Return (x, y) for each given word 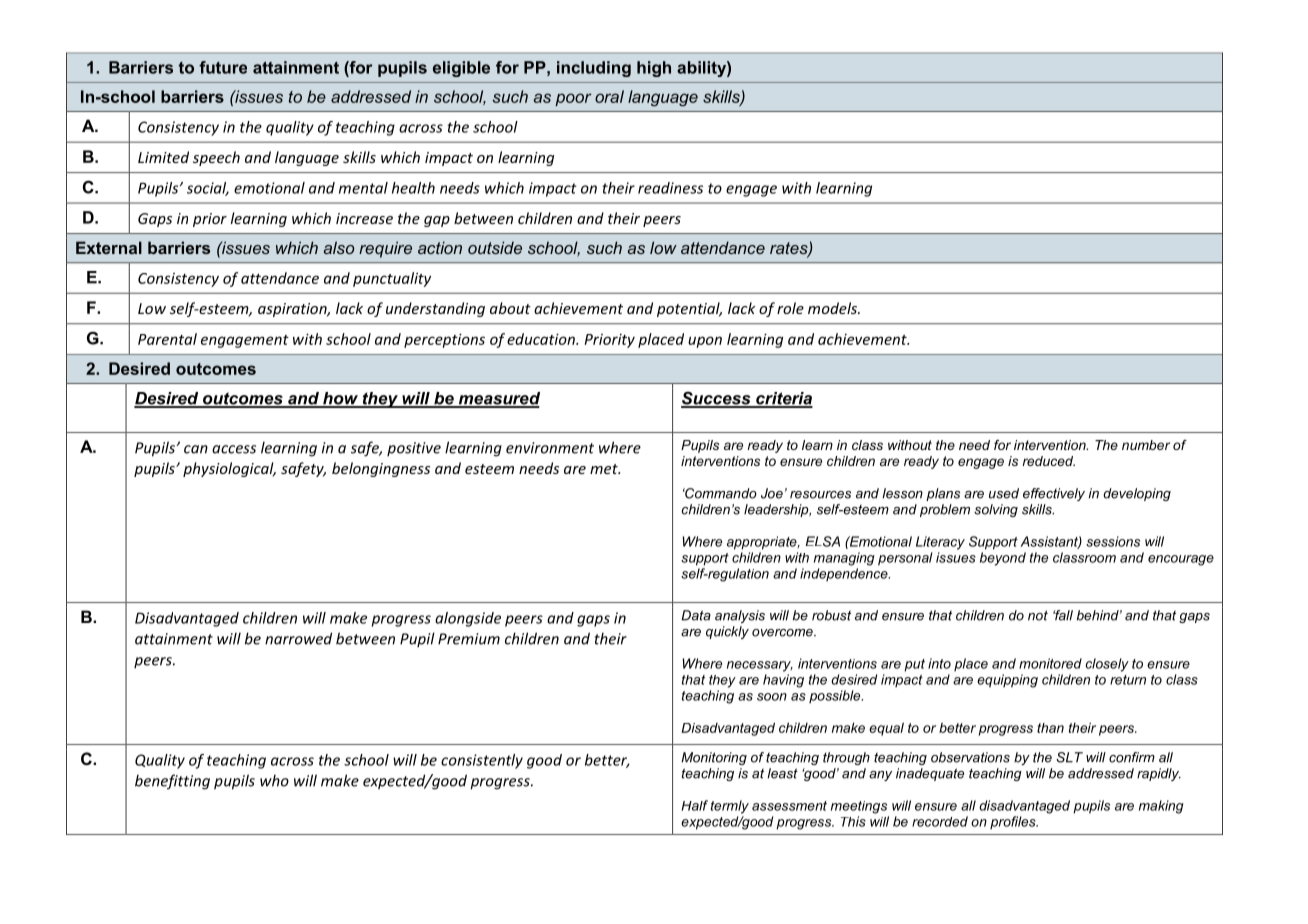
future (223, 67)
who (274, 780)
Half (694, 805)
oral (609, 96)
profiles (1014, 822)
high (654, 69)
